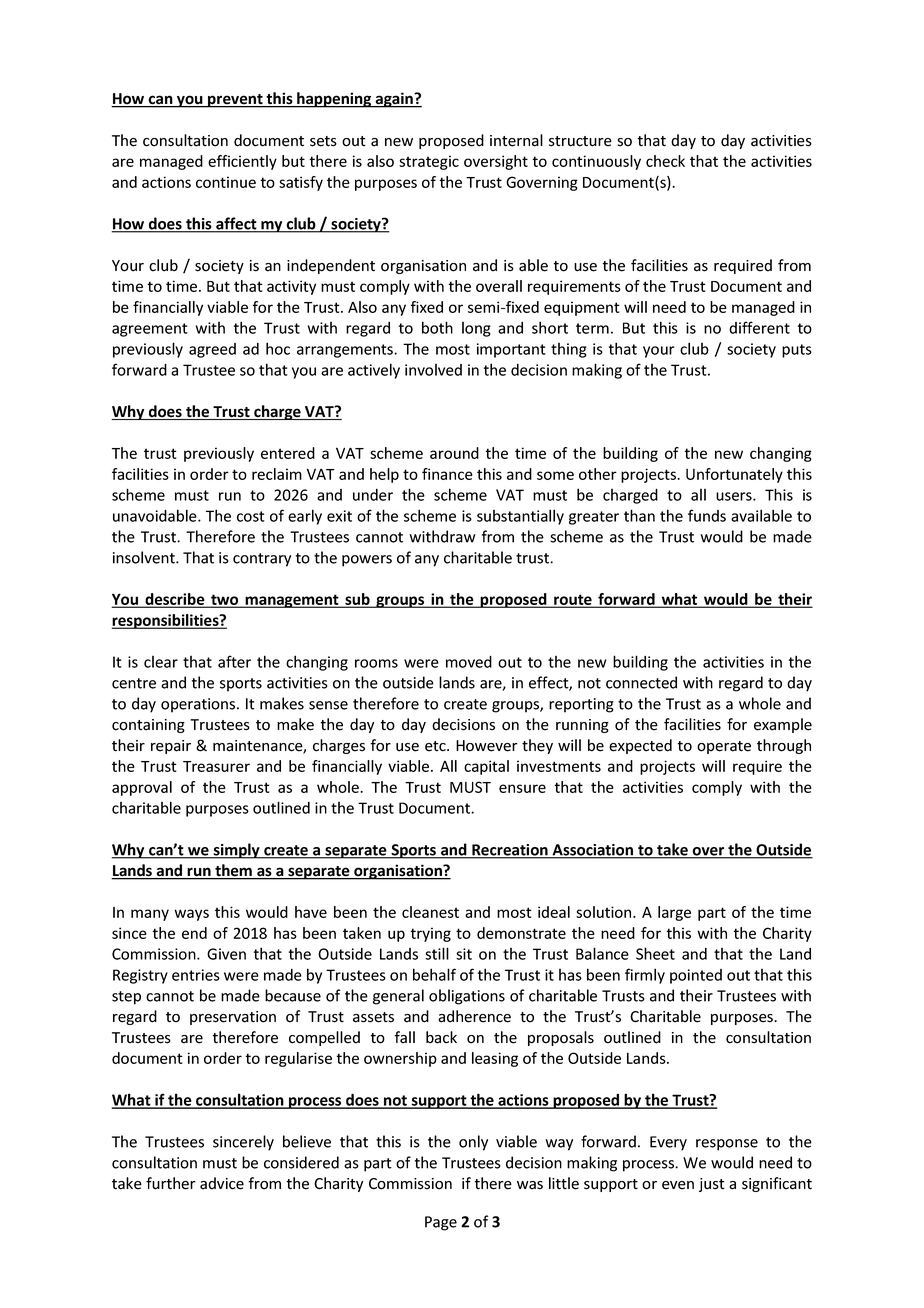  What do you see at coordinates (510, 851) in the screenshot?
I see `Recreation` at bounding box center [510, 851].
